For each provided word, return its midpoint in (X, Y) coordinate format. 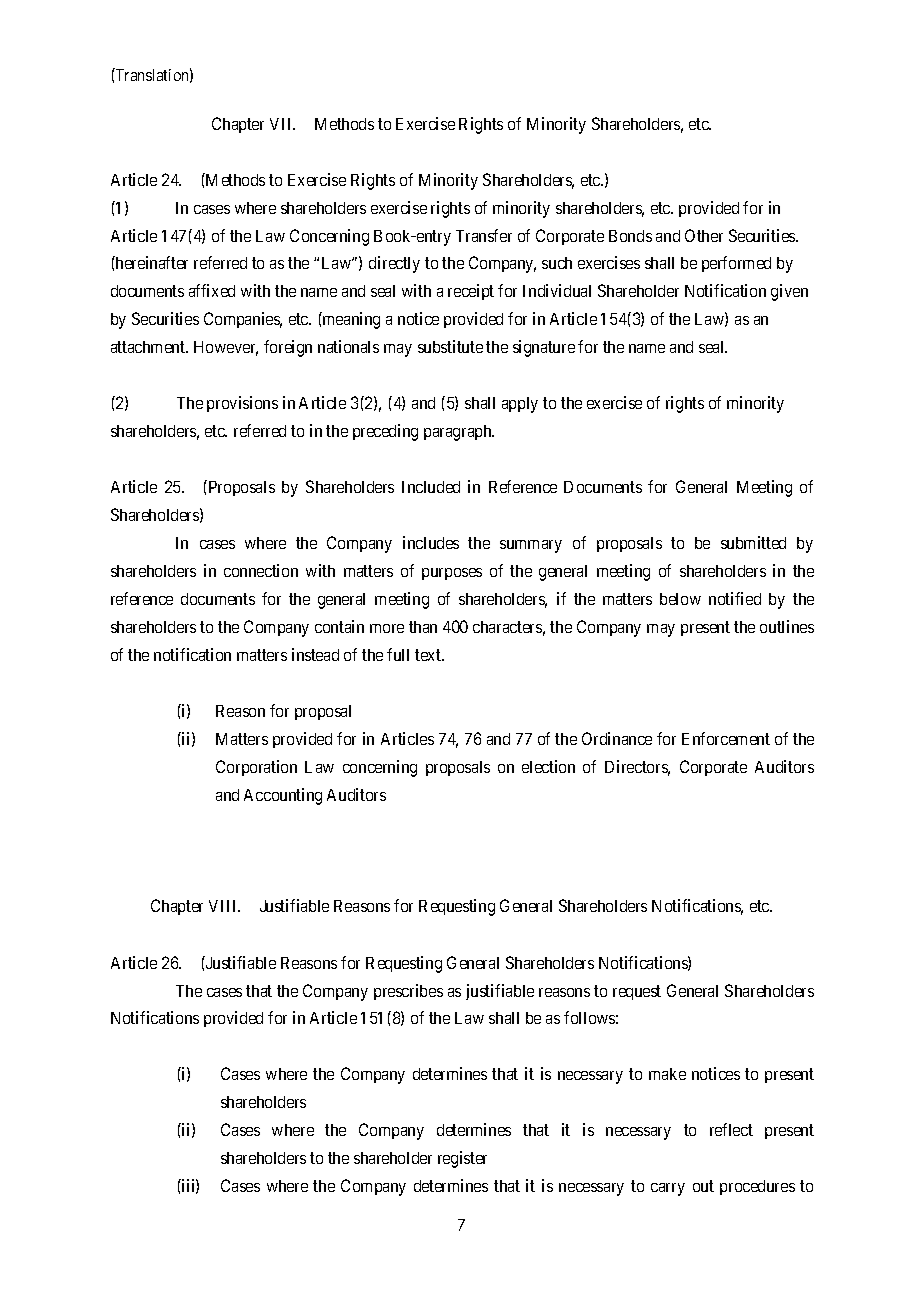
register (462, 1159)
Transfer (484, 235)
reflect (731, 1129)
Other (704, 235)
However (226, 348)
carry (668, 1189)
